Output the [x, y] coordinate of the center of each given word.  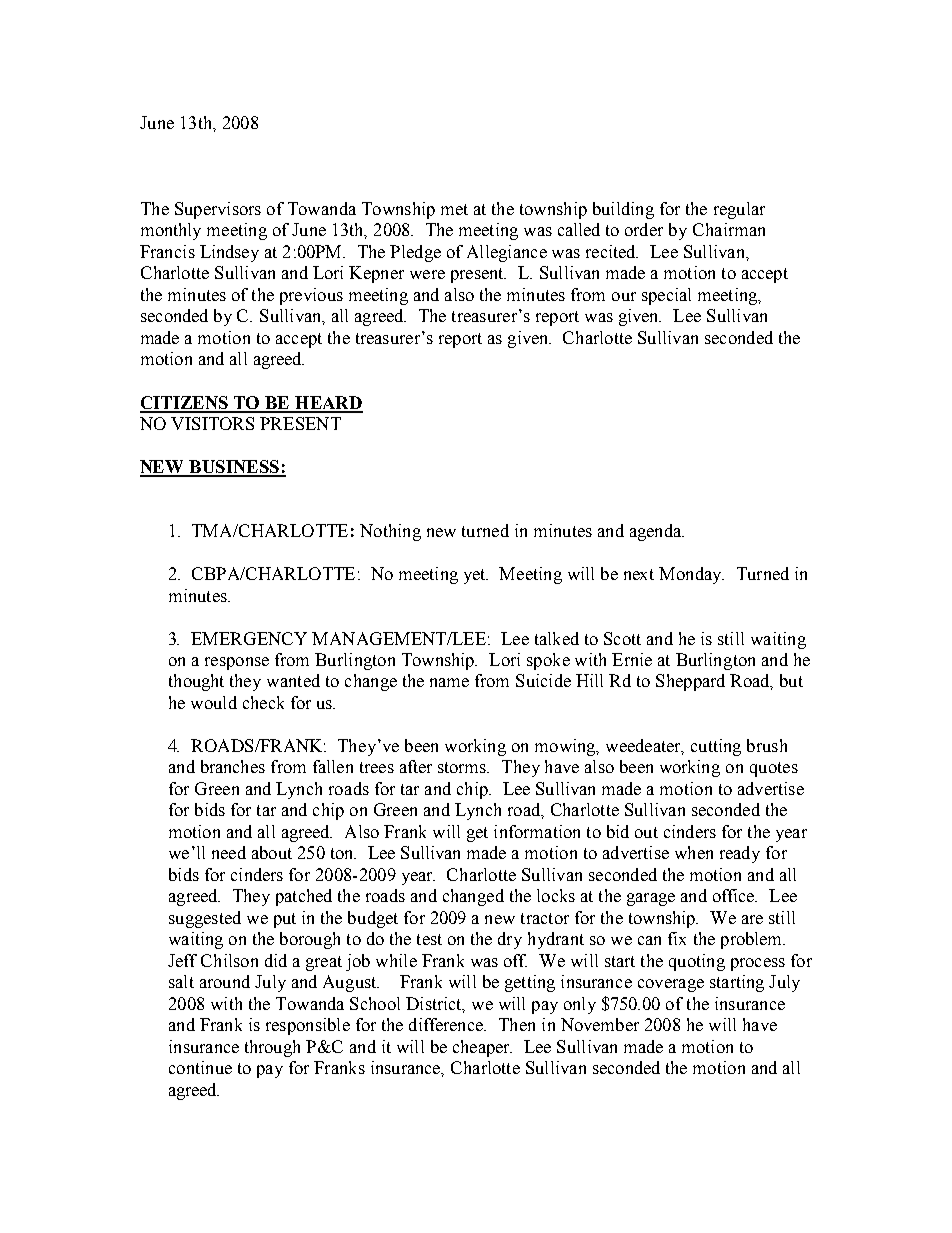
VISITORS [212, 423]
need [229, 852]
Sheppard [690, 682]
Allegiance [507, 253]
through [272, 1048]
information [537, 831]
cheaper [482, 1048]
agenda [657, 532]
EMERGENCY [249, 638]
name [449, 682]
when [694, 852]
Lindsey [229, 253]
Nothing [390, 532]
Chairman [729, 229]
